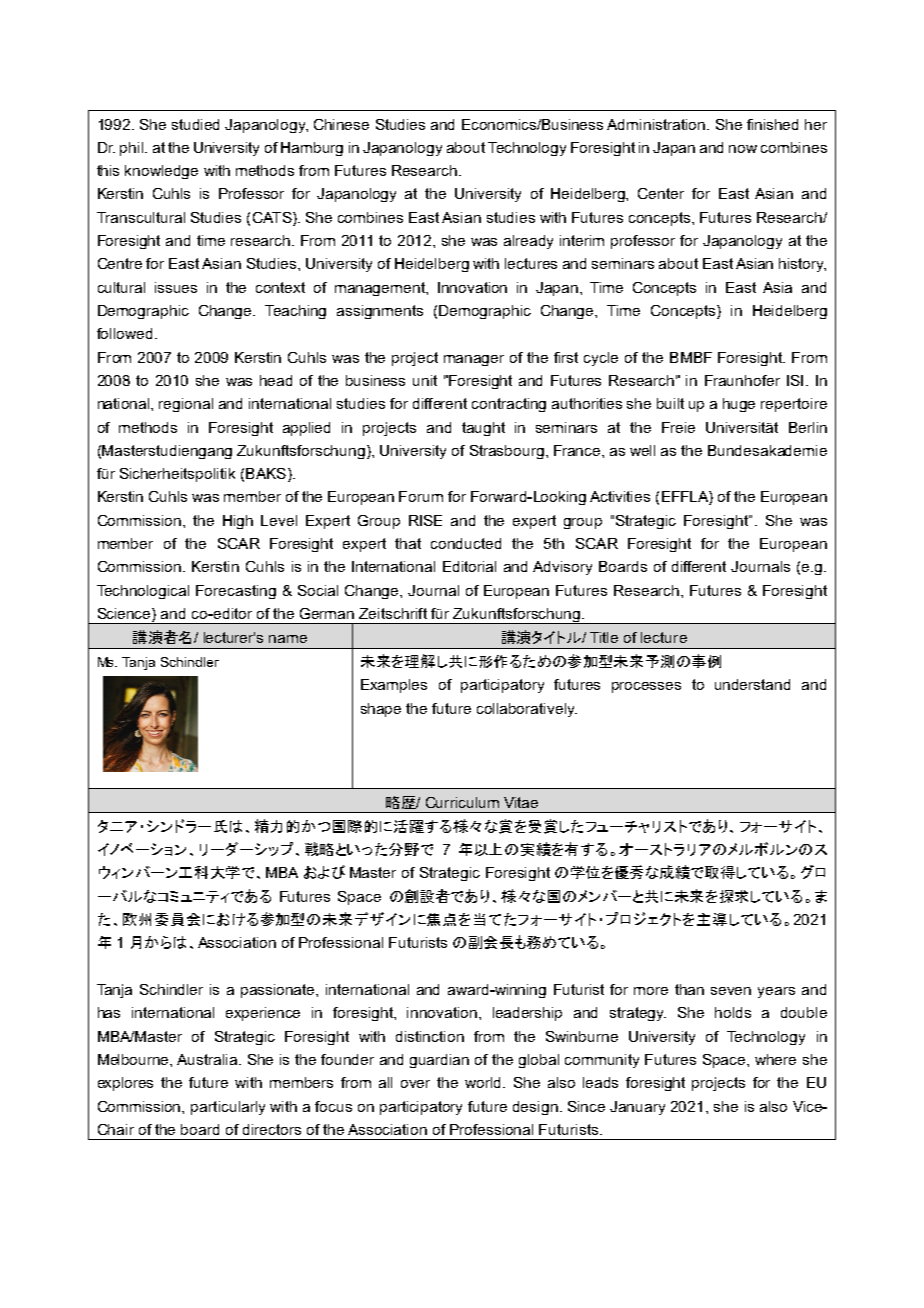  Describe the element at coordinates (228, 1108) in the page. I see `particularly` at that location.
